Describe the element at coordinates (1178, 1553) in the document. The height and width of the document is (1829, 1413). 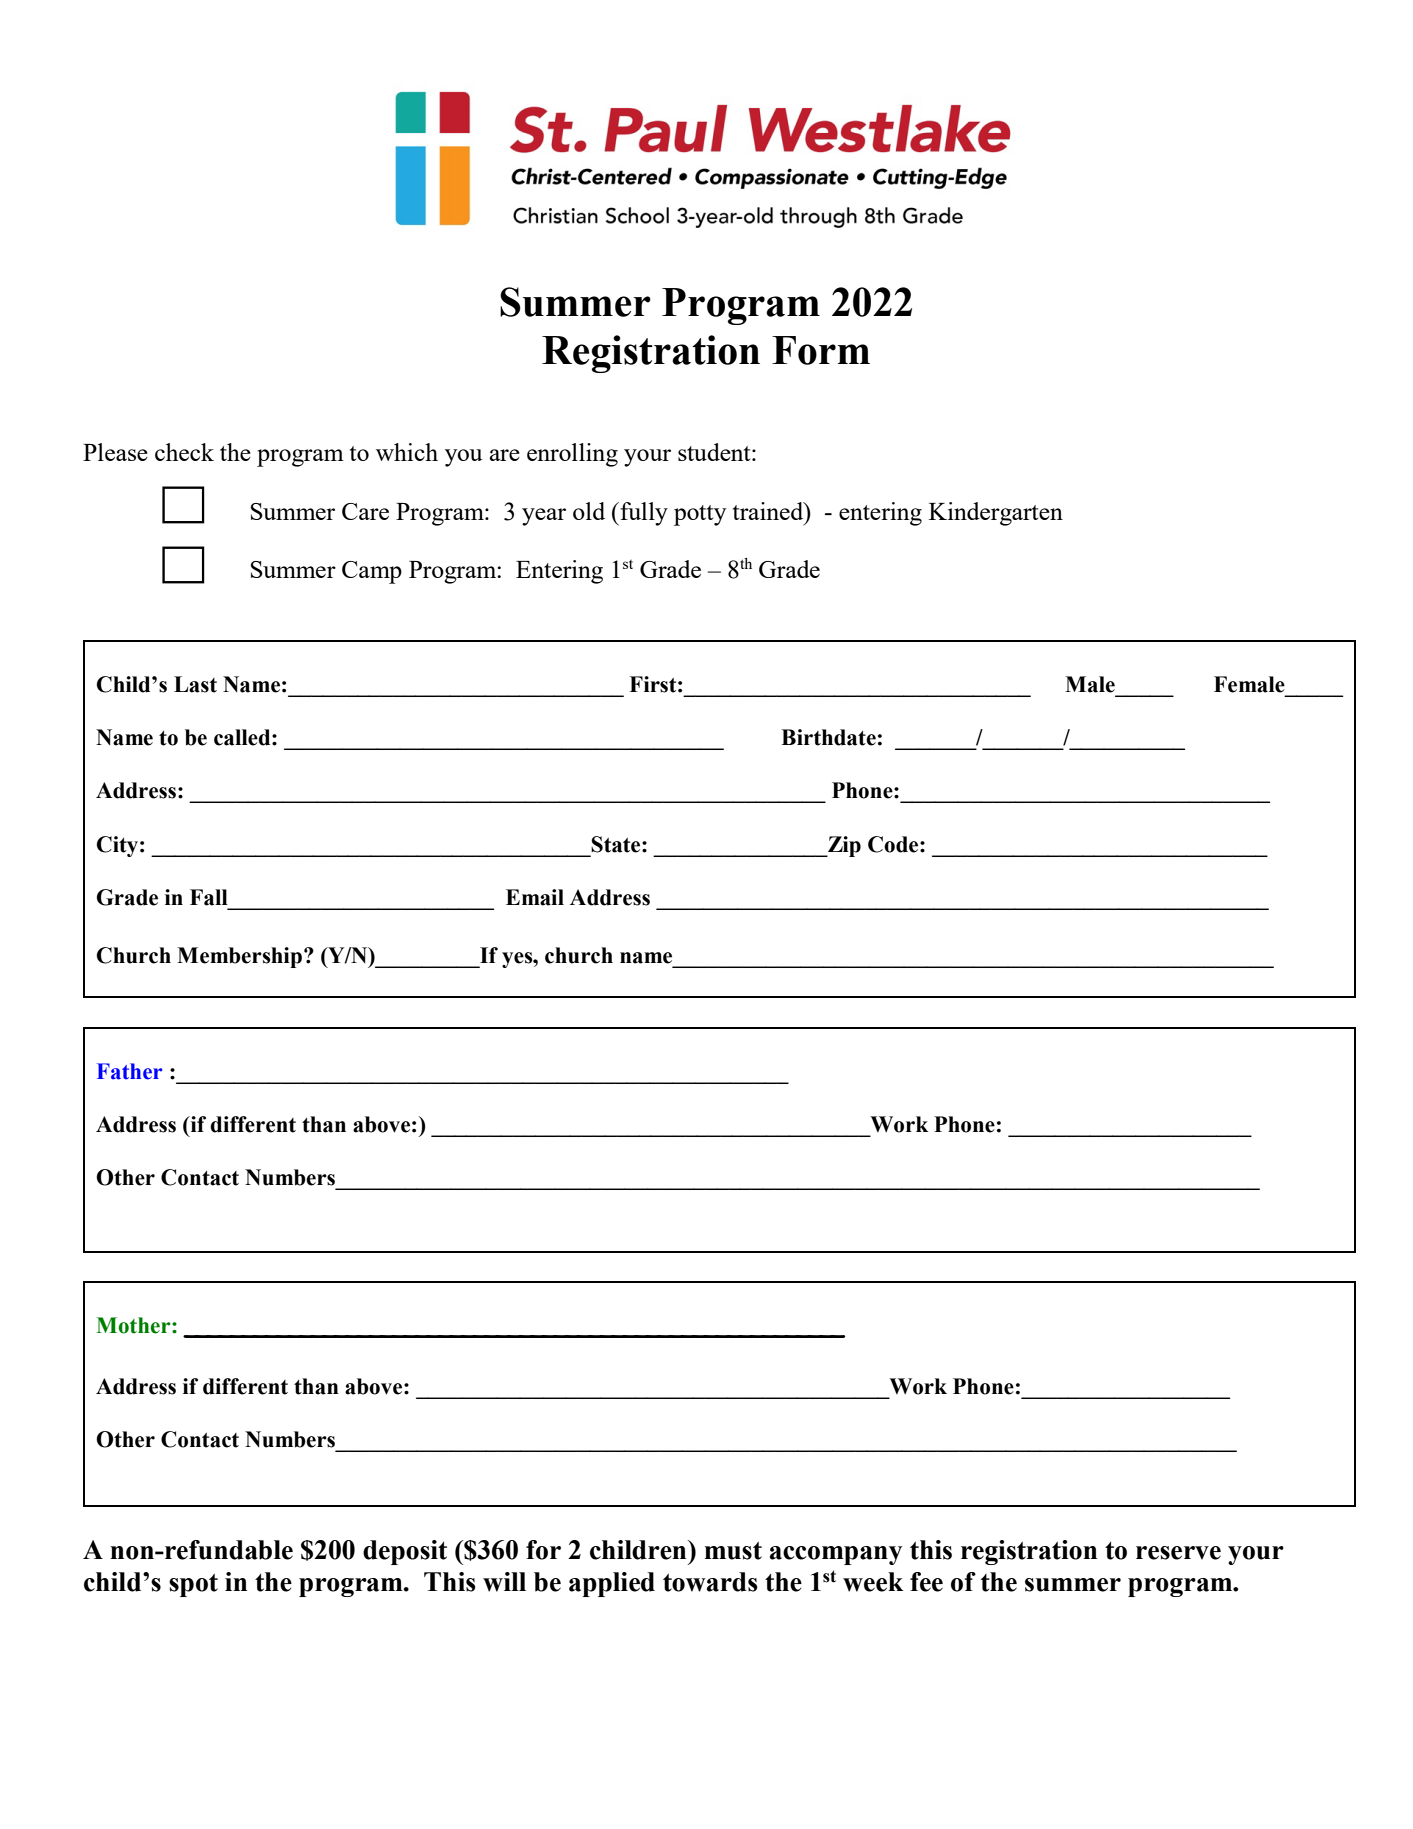
I see `reserve` at that location.
